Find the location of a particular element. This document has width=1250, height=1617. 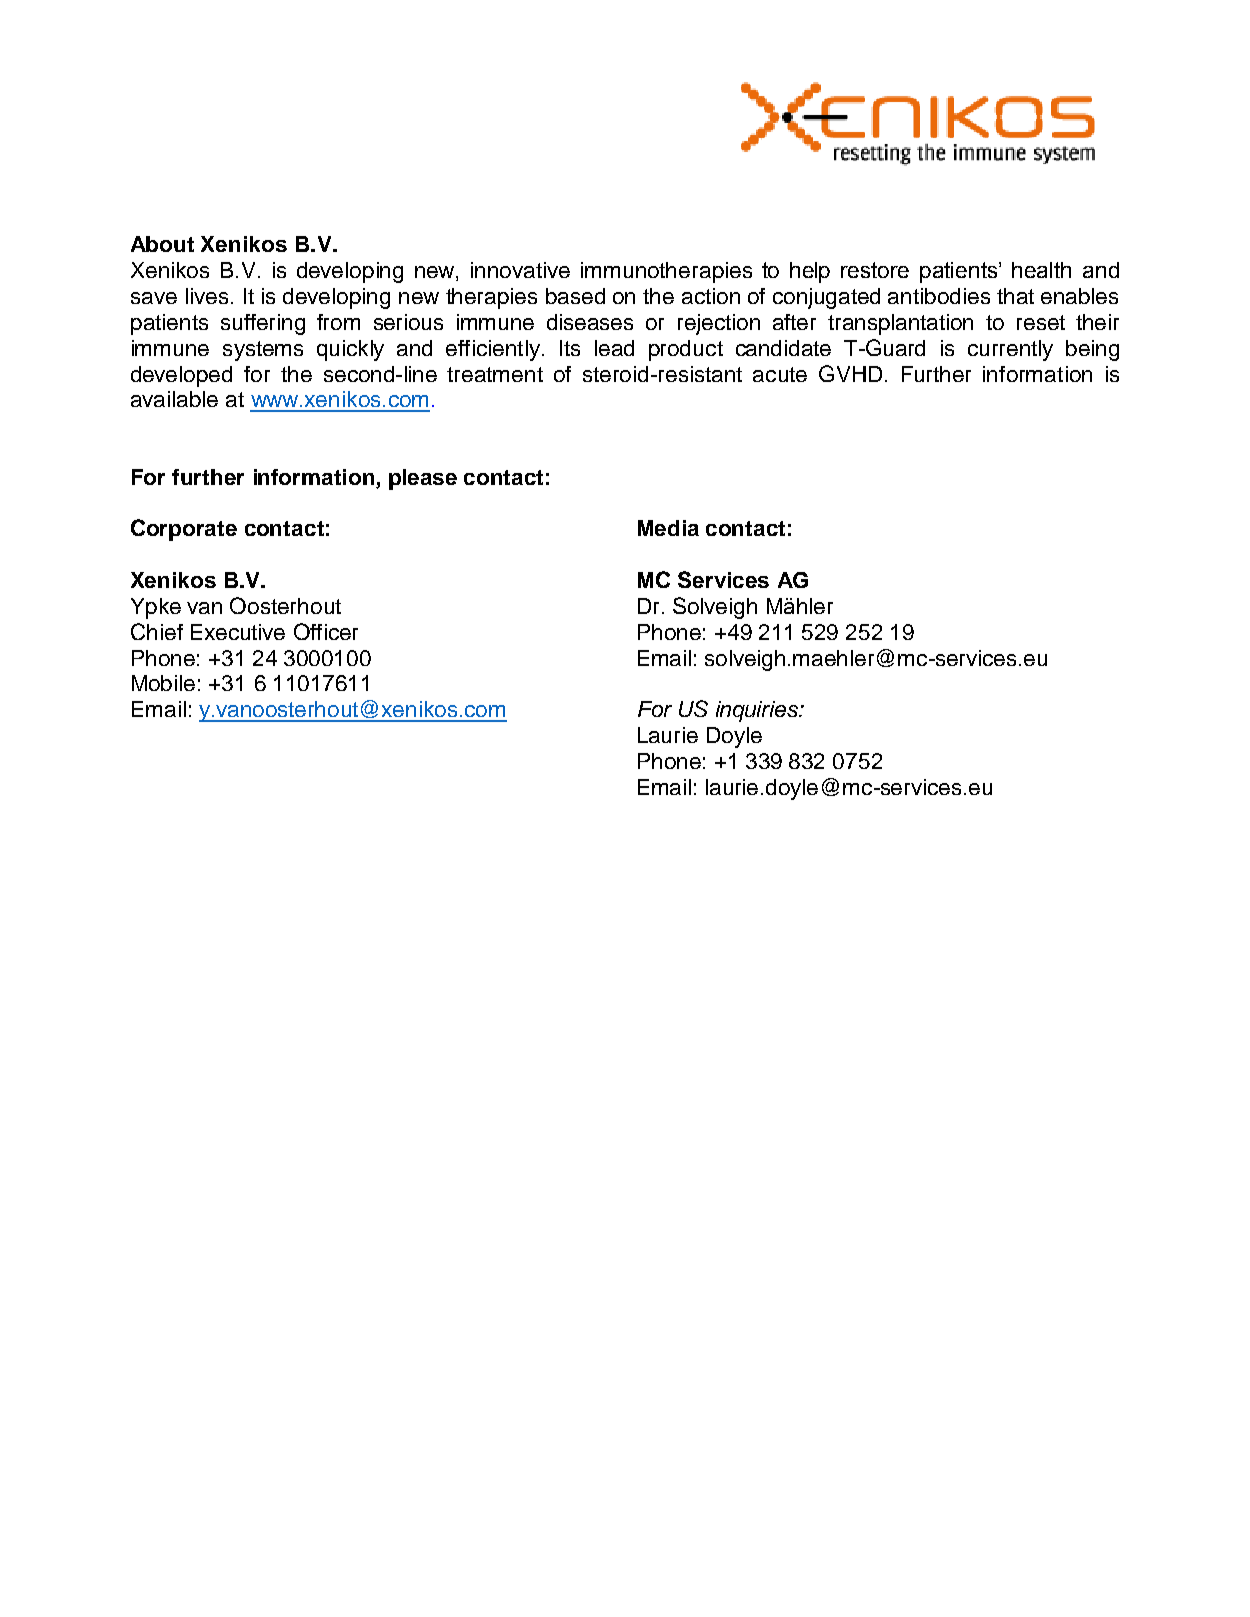

inquiries is located at coordinates (758, 711).
